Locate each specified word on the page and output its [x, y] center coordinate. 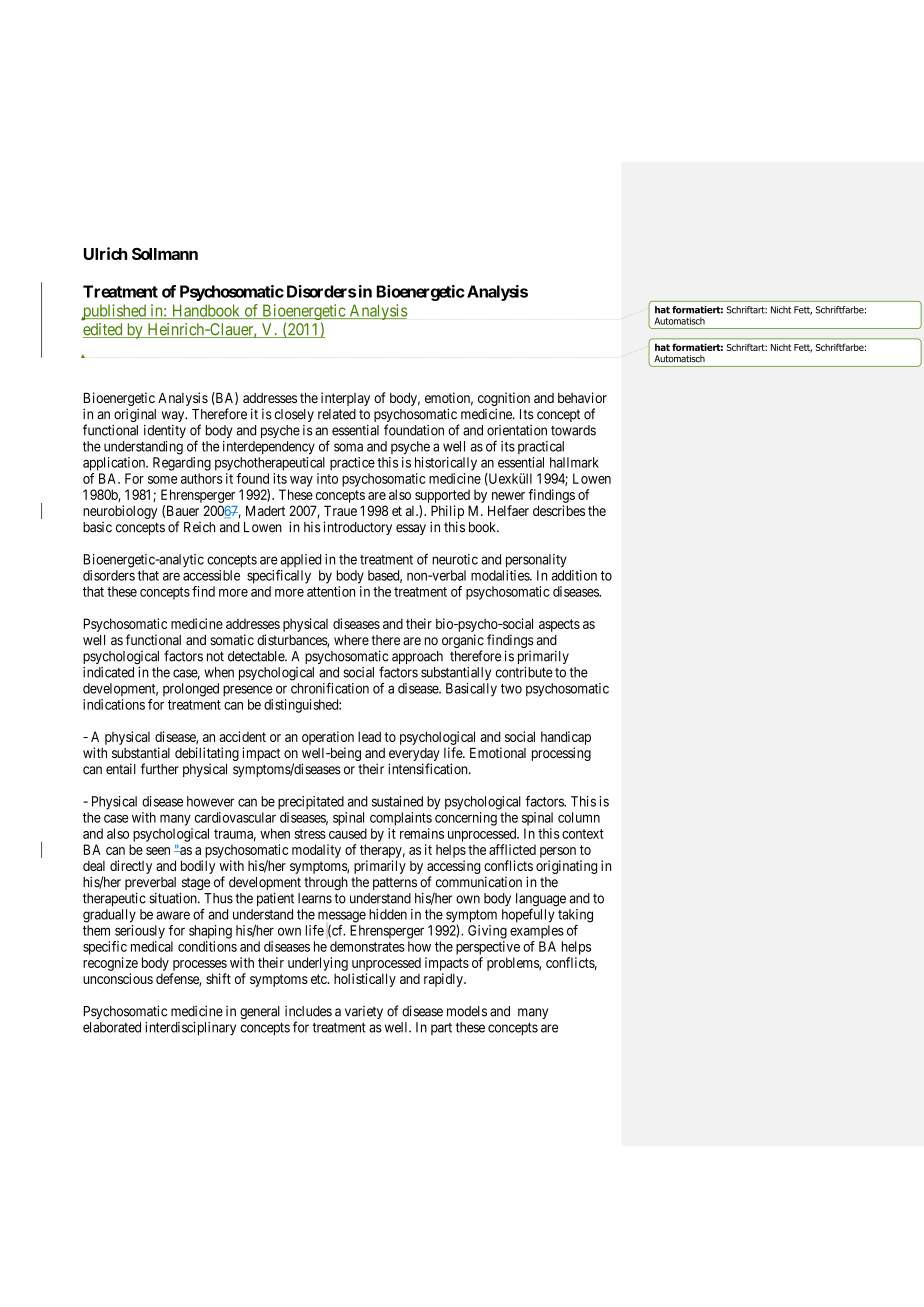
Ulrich [105, 253]
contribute [524, 672]
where [351, 640]
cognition [504, 400]
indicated [108, 672]
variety [364, 1012]
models [467, 1011]
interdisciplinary [190, 1028]
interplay [345, 399]
